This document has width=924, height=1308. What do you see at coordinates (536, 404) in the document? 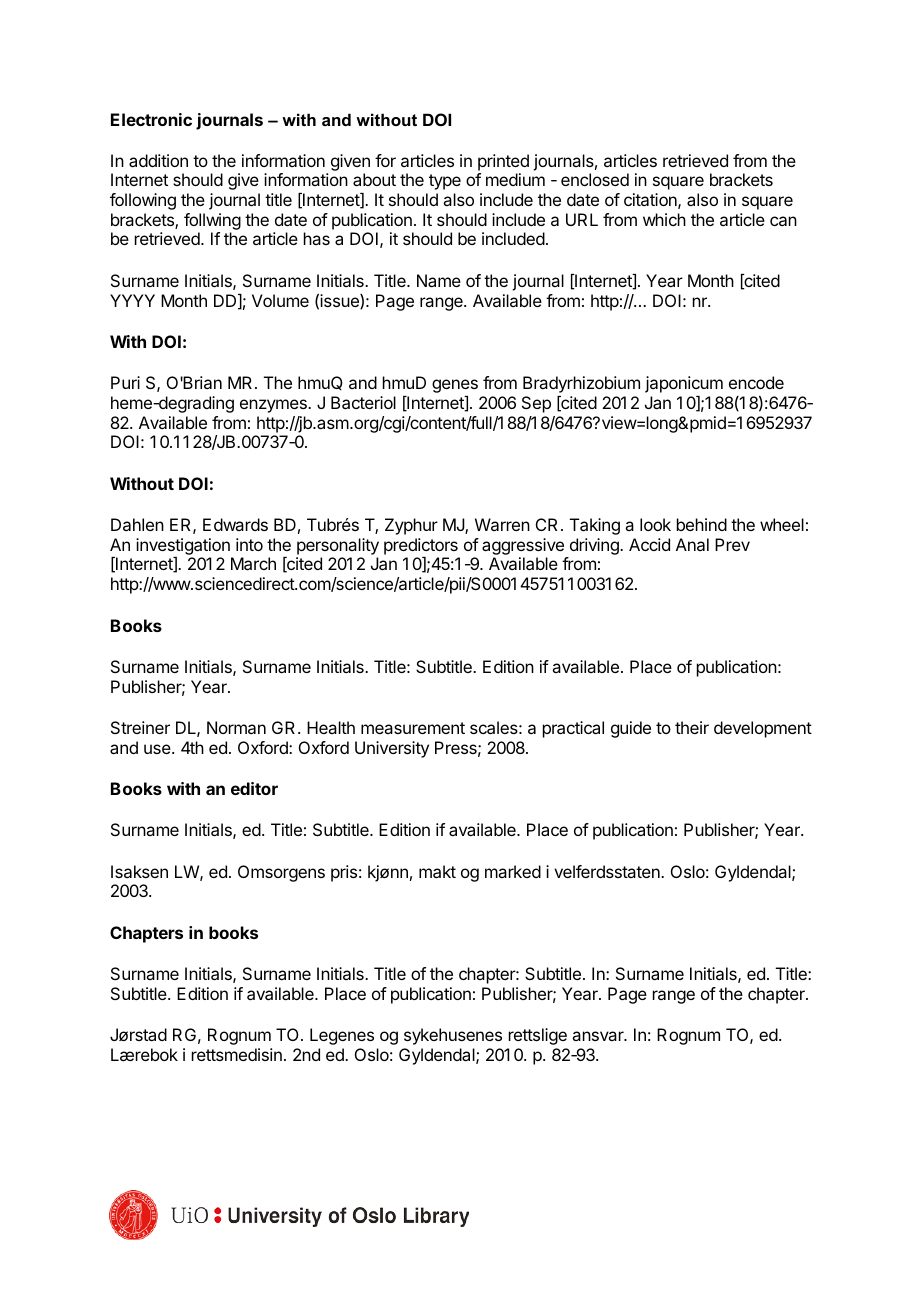
I see `Sep` at bounding box center [536, 404].
